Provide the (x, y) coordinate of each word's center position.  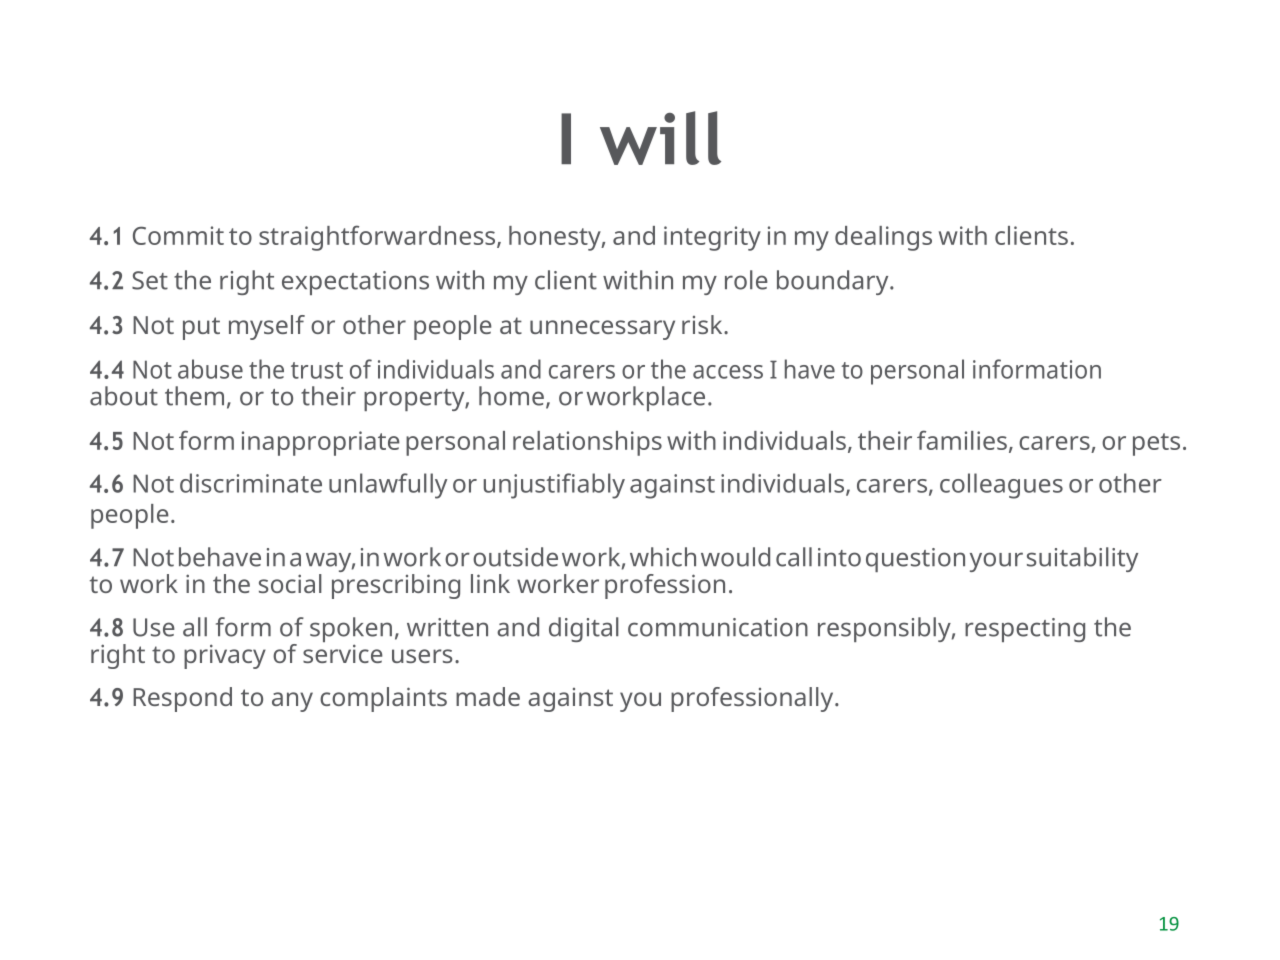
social (290, 583)
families (962, 440)
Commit (178, 235)
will (660, 138)
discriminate (251, 483)
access (728, 372)
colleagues (1001, 486)
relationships (587, 443)
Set (150, 280)
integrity (712, 238)
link (490, 583)
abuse (210, 369)
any (292, 702)
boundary (834, 282)
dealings (883, 238)
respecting (1025, 630)
